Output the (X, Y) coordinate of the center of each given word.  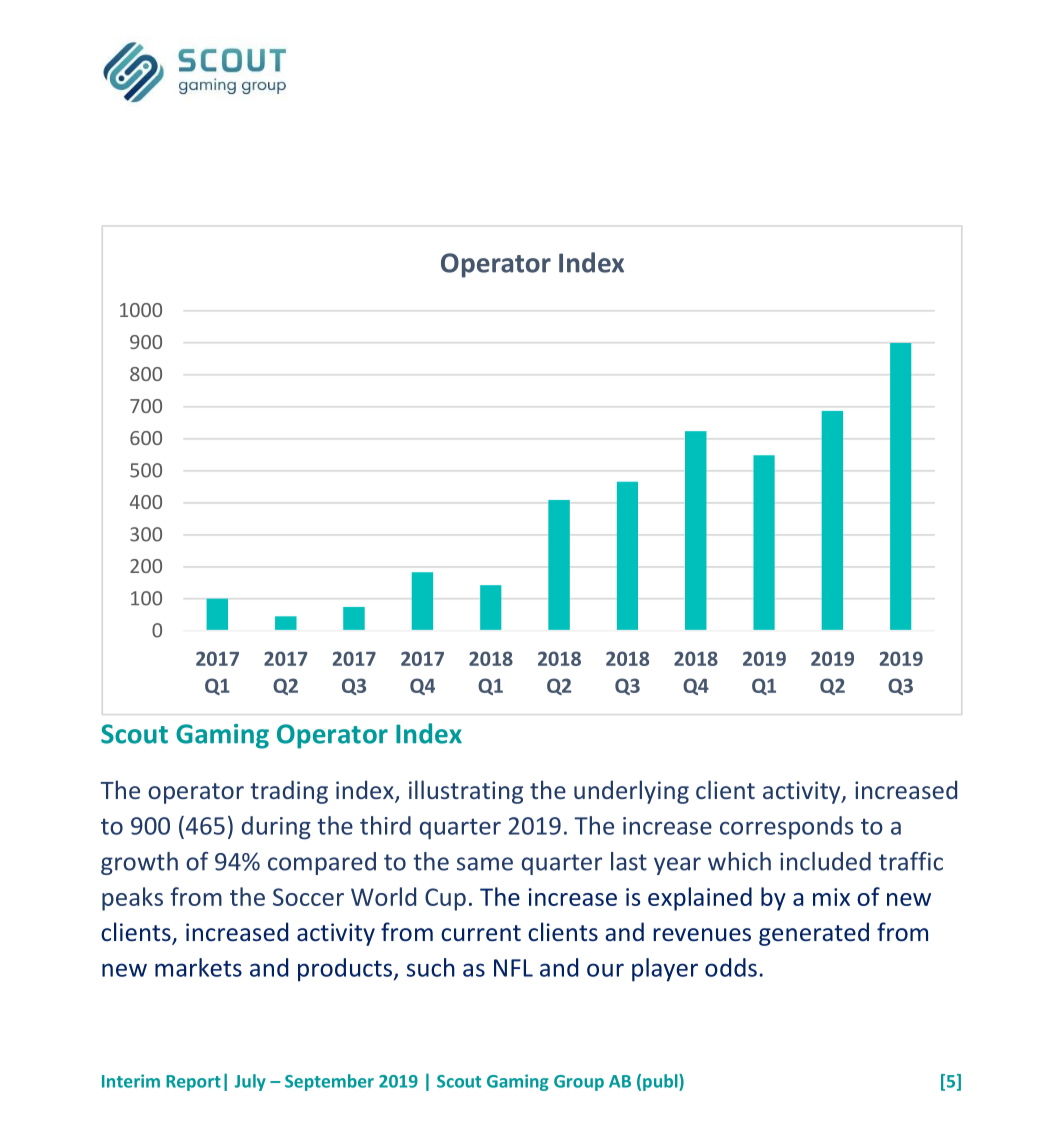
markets (198, 967)
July (250, 1082)
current (481, 933)
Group (579, 1083)
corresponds (786, 828)
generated (814, 934)
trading (289, 792)
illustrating (466, 792)
